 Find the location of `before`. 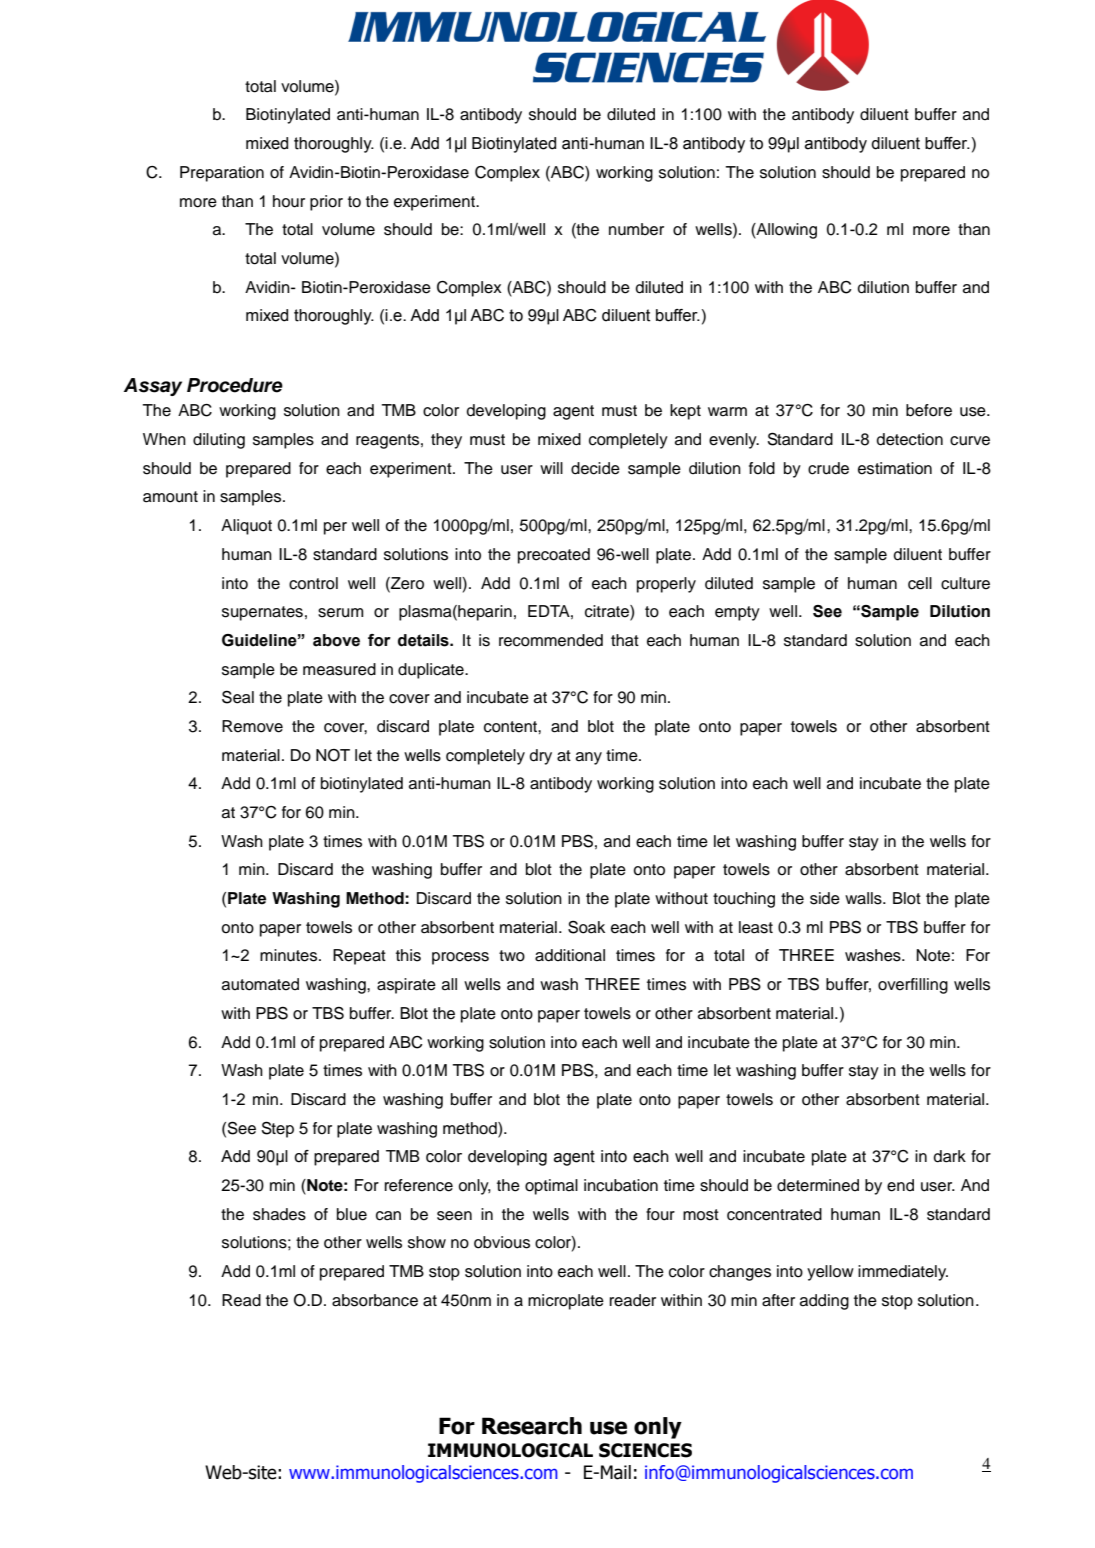

before is located at coordinates (929, 410).
